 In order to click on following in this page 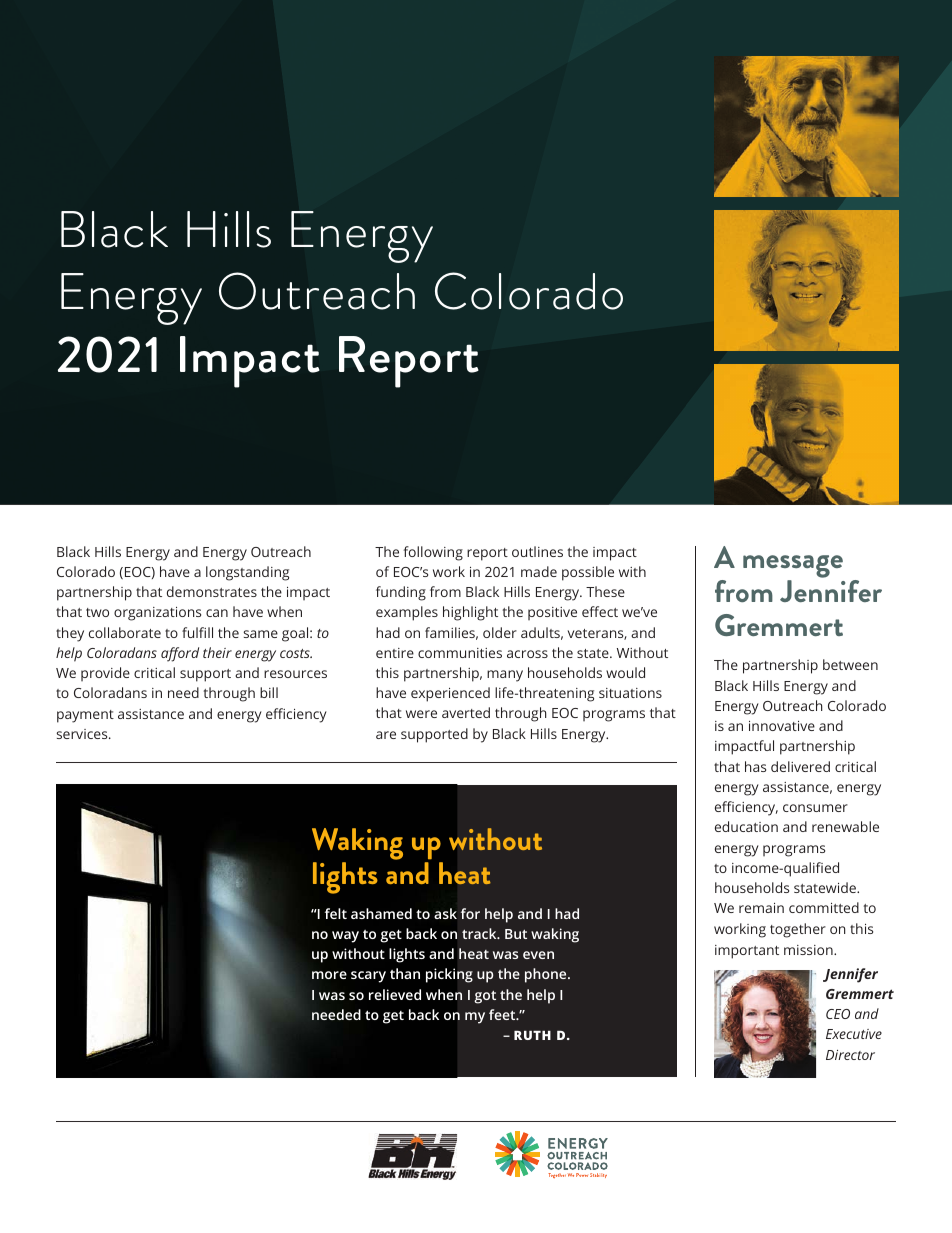, I will do `click(433, 553)`.
